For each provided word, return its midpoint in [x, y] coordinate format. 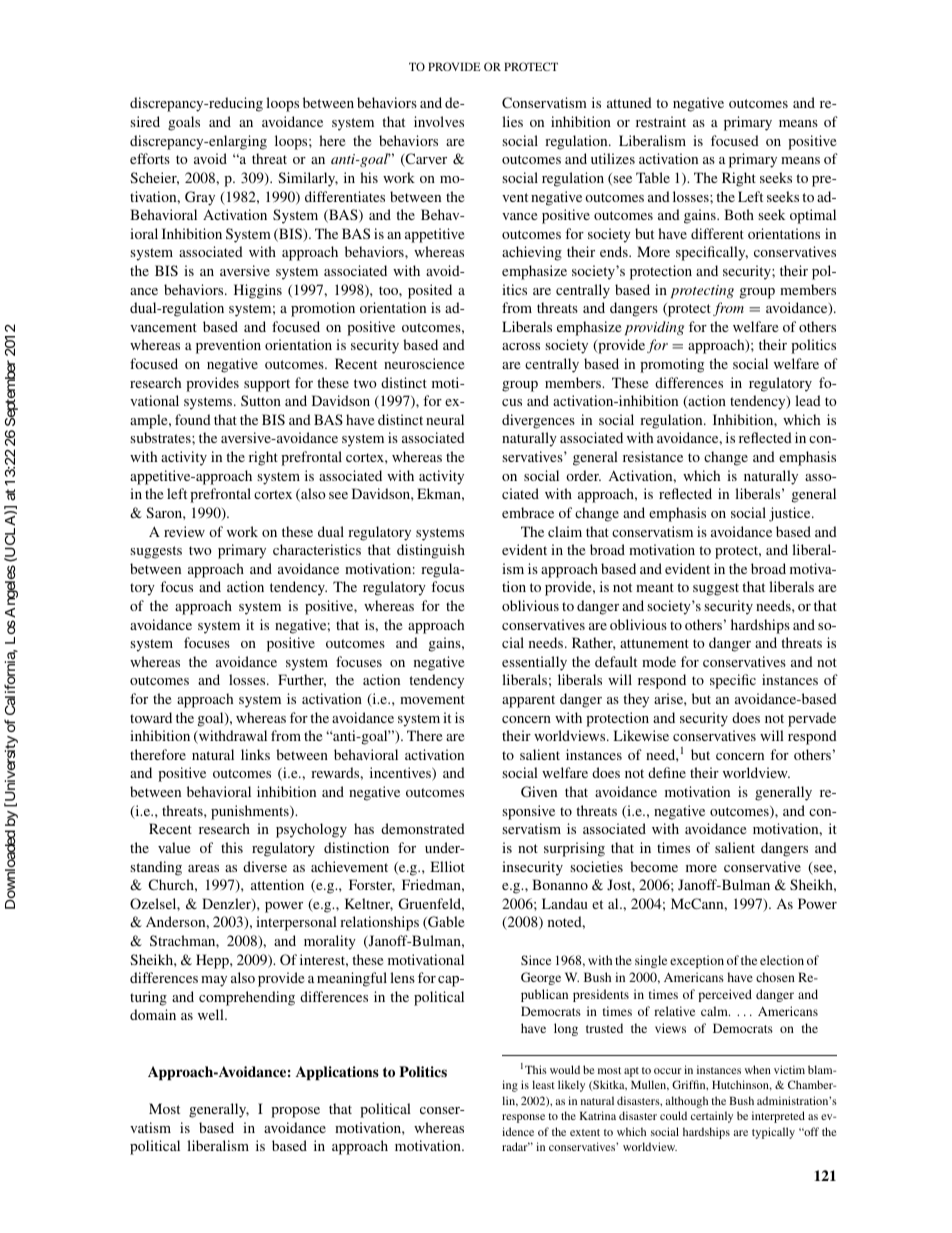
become [654, 866]
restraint [661, 121]
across [521, 346]
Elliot [447, 866]
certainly [712, 1117]
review [184, 531]
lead [808, 400]
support [267, 385]
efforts [150, 158]
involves [439, 121]
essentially [534, 663]
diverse [265, 866]
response [523, 1118]
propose [295, 1112]
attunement [654, 643]
